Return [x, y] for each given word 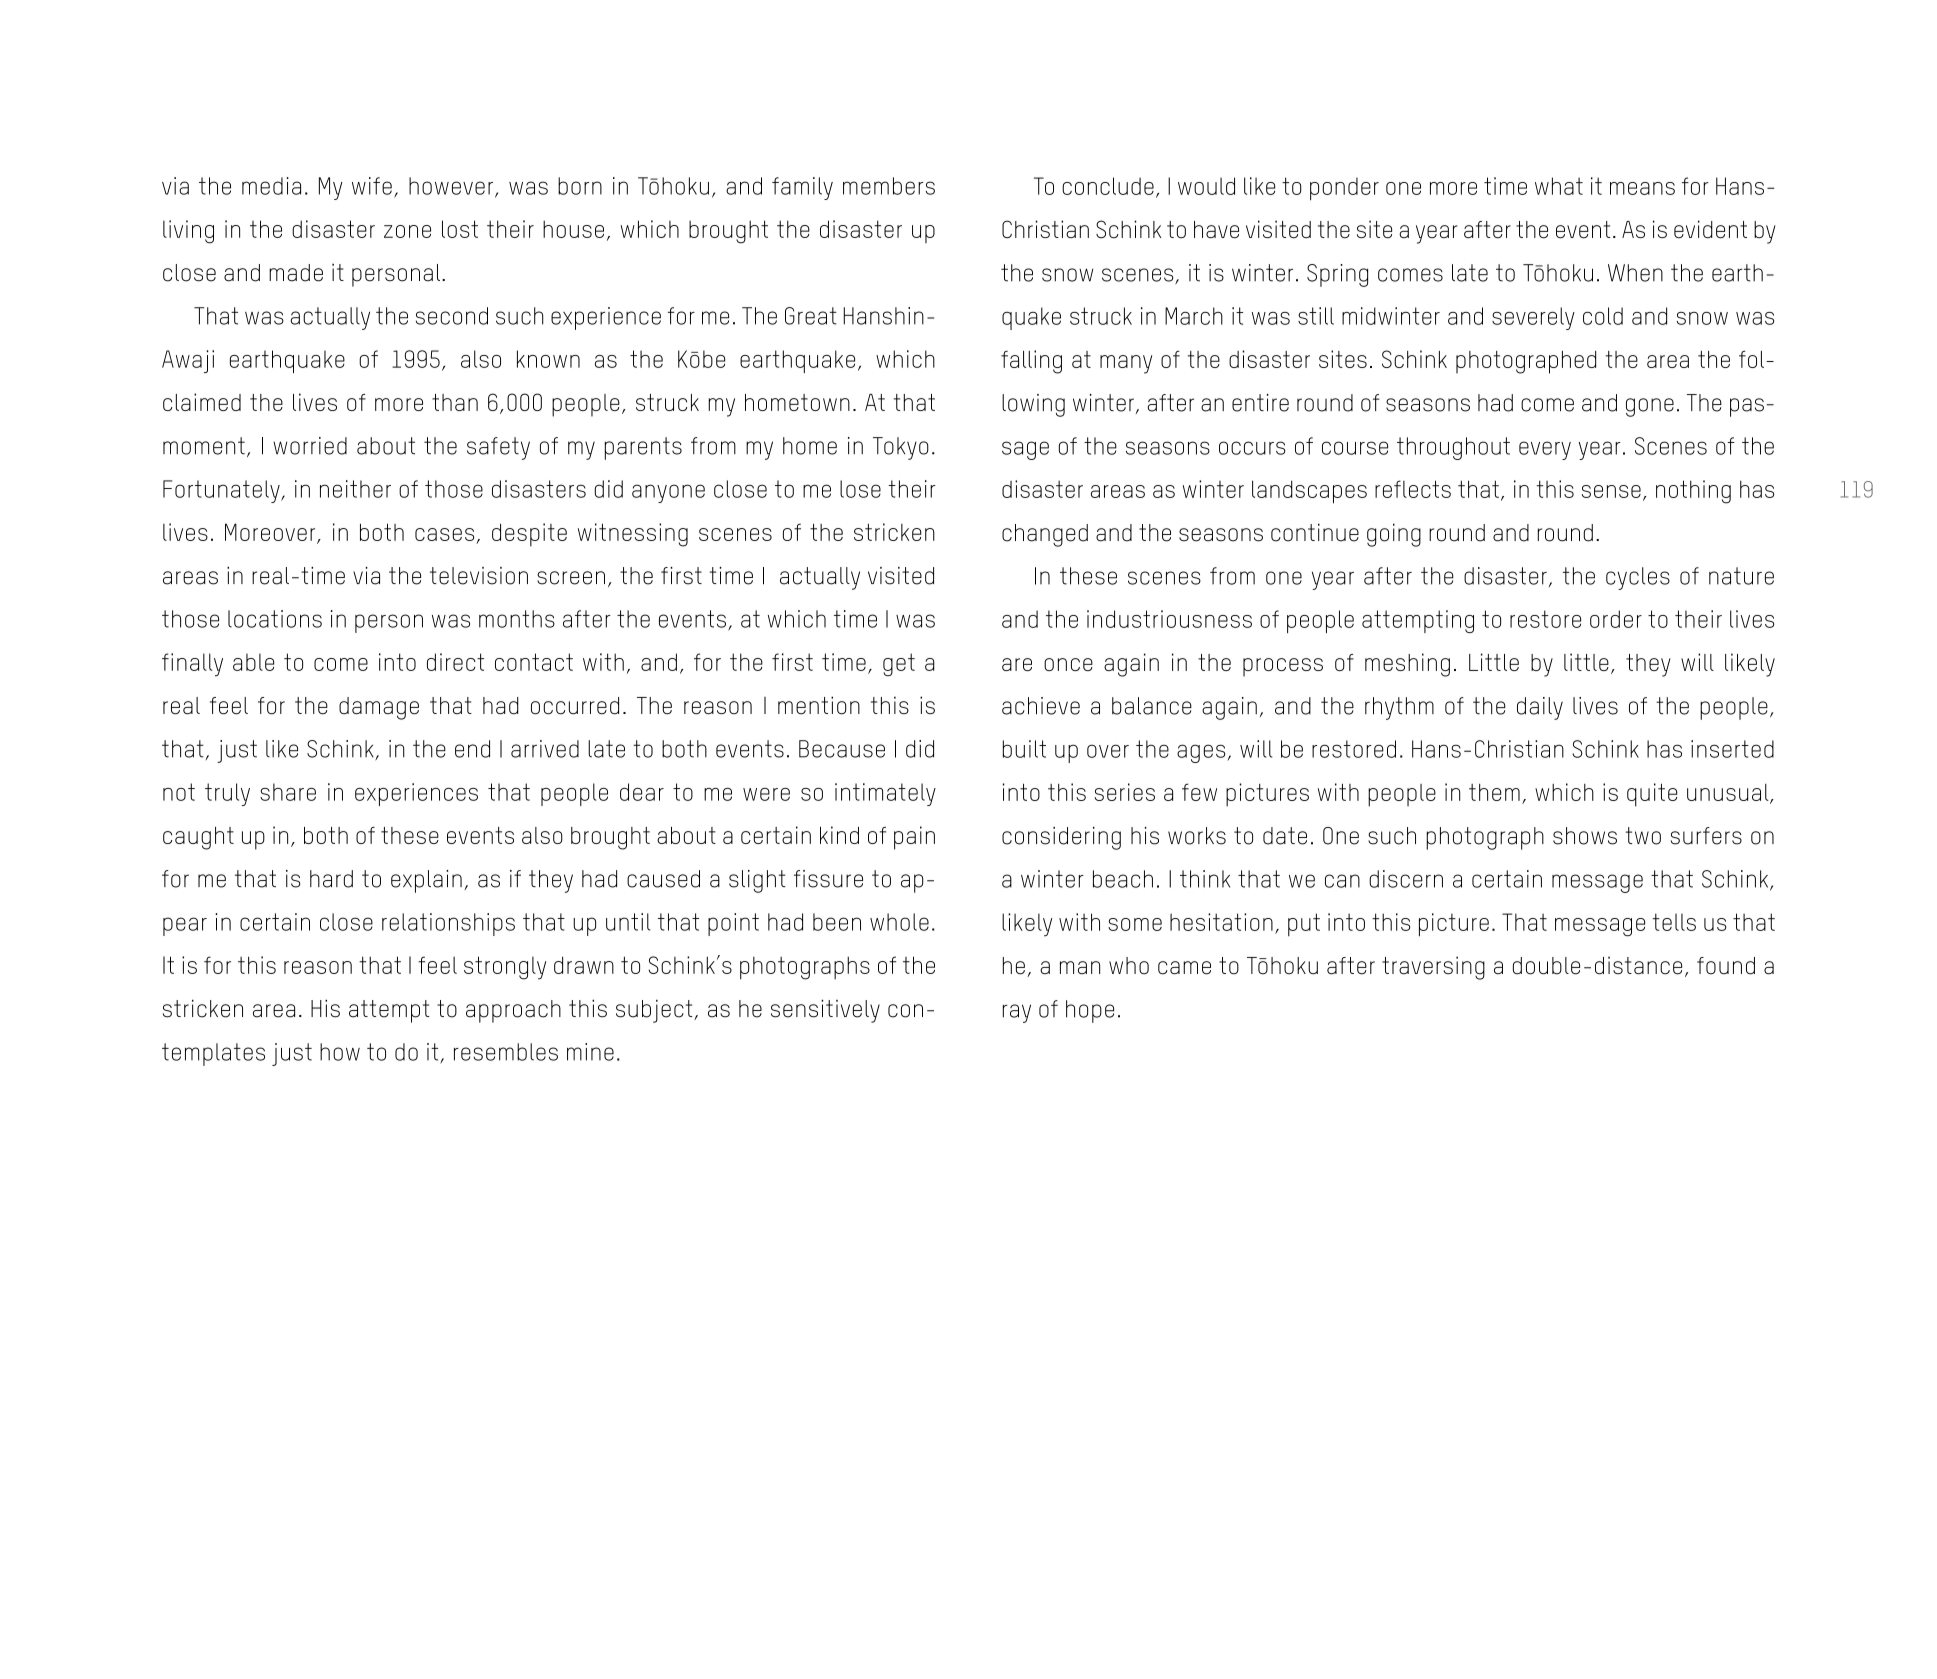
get [899, 664]
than [455, 402]
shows [1585, 836]
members [889, 186]
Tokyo [901, 448]
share [288, 792]
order [1616, 619]
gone [1650, 407]
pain [914, 838]
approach [513, 1011]
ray [1017, 1013]
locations [275, 619]
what [1559, 186]
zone [407, 231]
